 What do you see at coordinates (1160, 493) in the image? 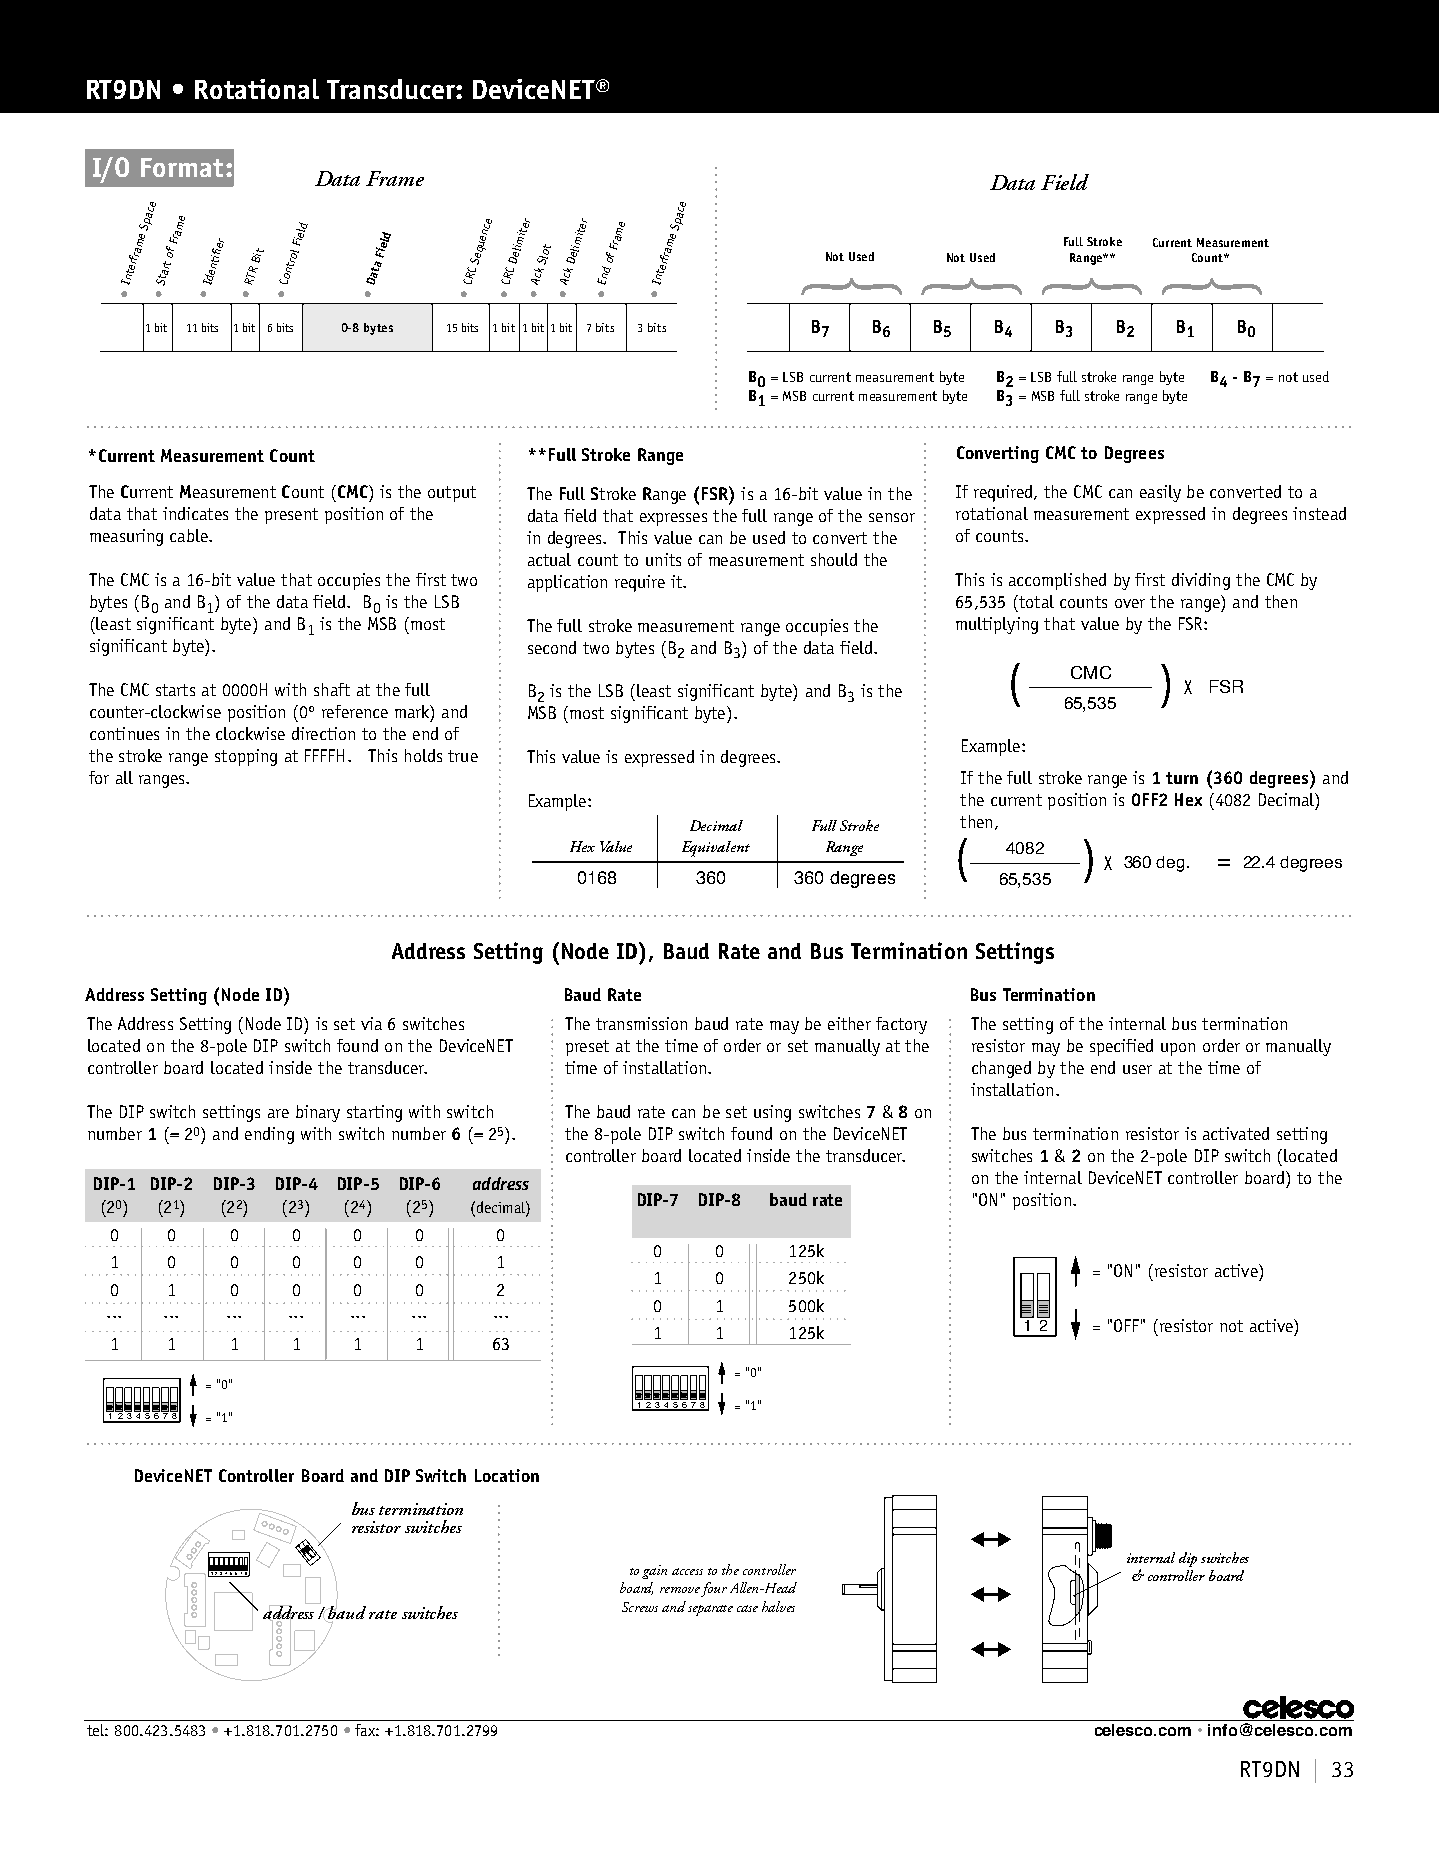
I see `easily` at bounding box center [1160, 493].
